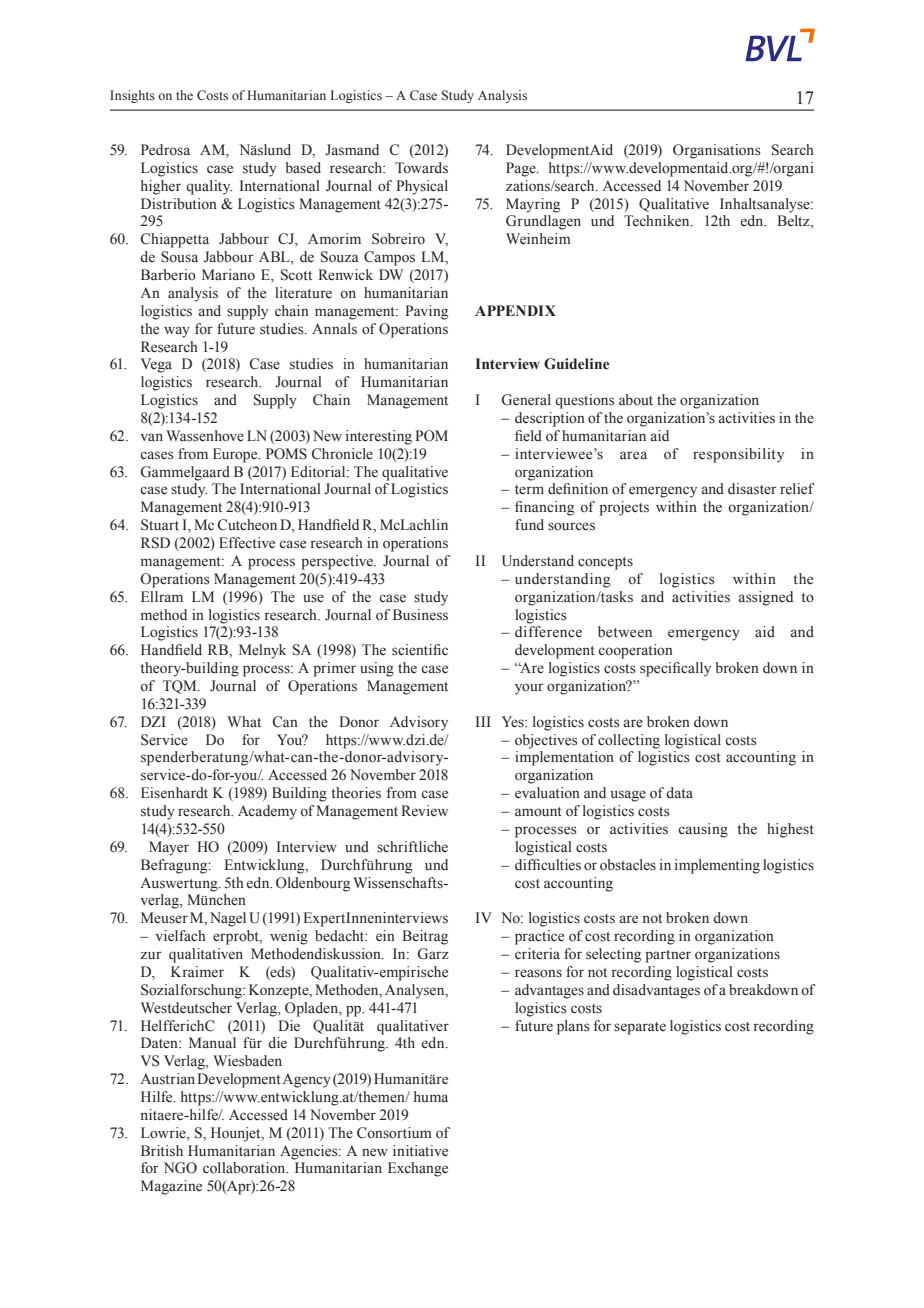 The height and width of the document is (1308, 924). Describe the element at coordinates (180, 1168) in the document. I see `NGO` at that location.
